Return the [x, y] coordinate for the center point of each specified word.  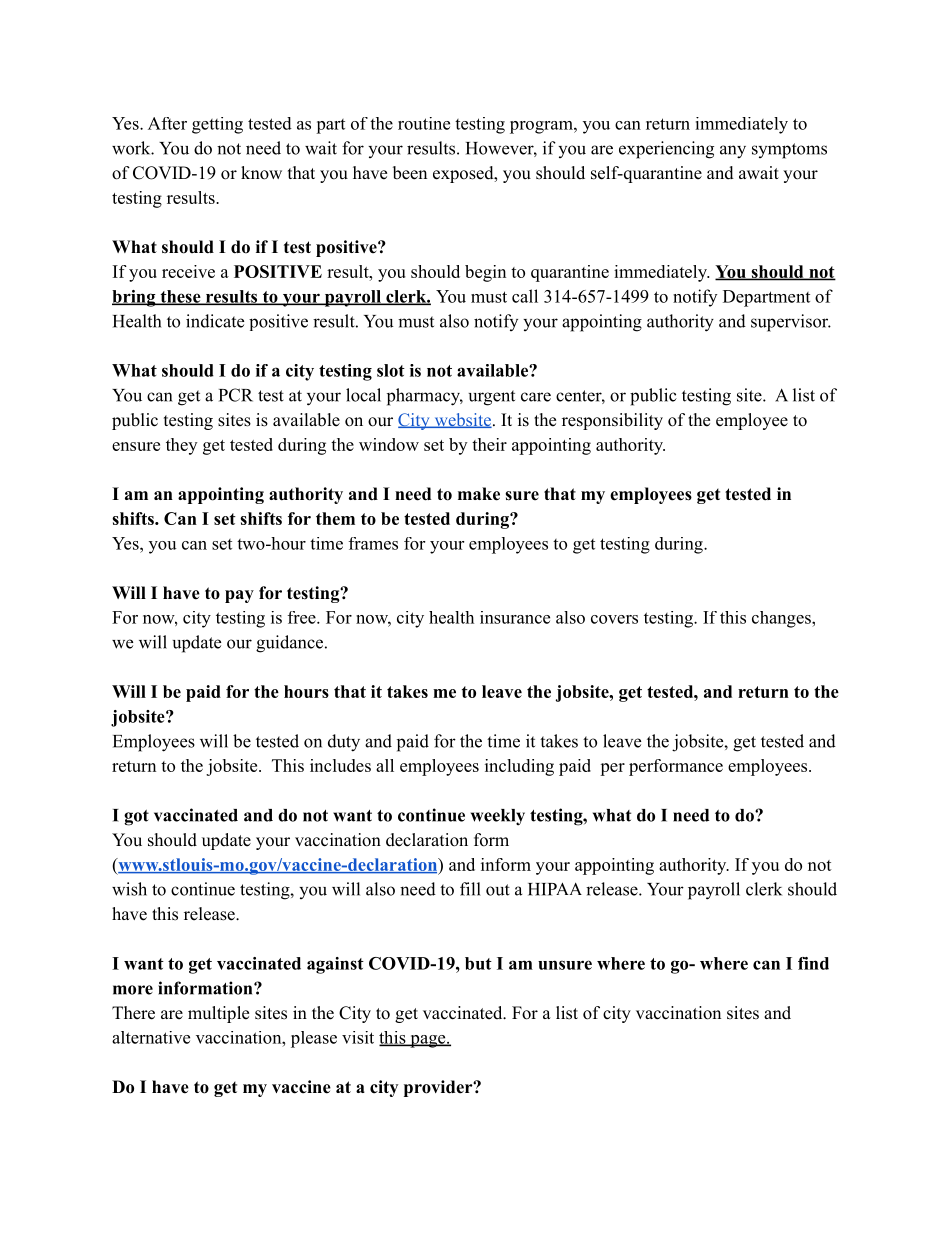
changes [782, 619]
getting [217, 125]
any [733, 152]
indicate [215, 321]
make [479, 494]
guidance [289, 644]
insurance [515, 617]
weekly [498, 817]
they [181, 446]
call [525, 296]
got [136, 818]
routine [424, 123]
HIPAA [555, 889]
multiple [218, 1014]
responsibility [612, 421]
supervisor [790, 323]
